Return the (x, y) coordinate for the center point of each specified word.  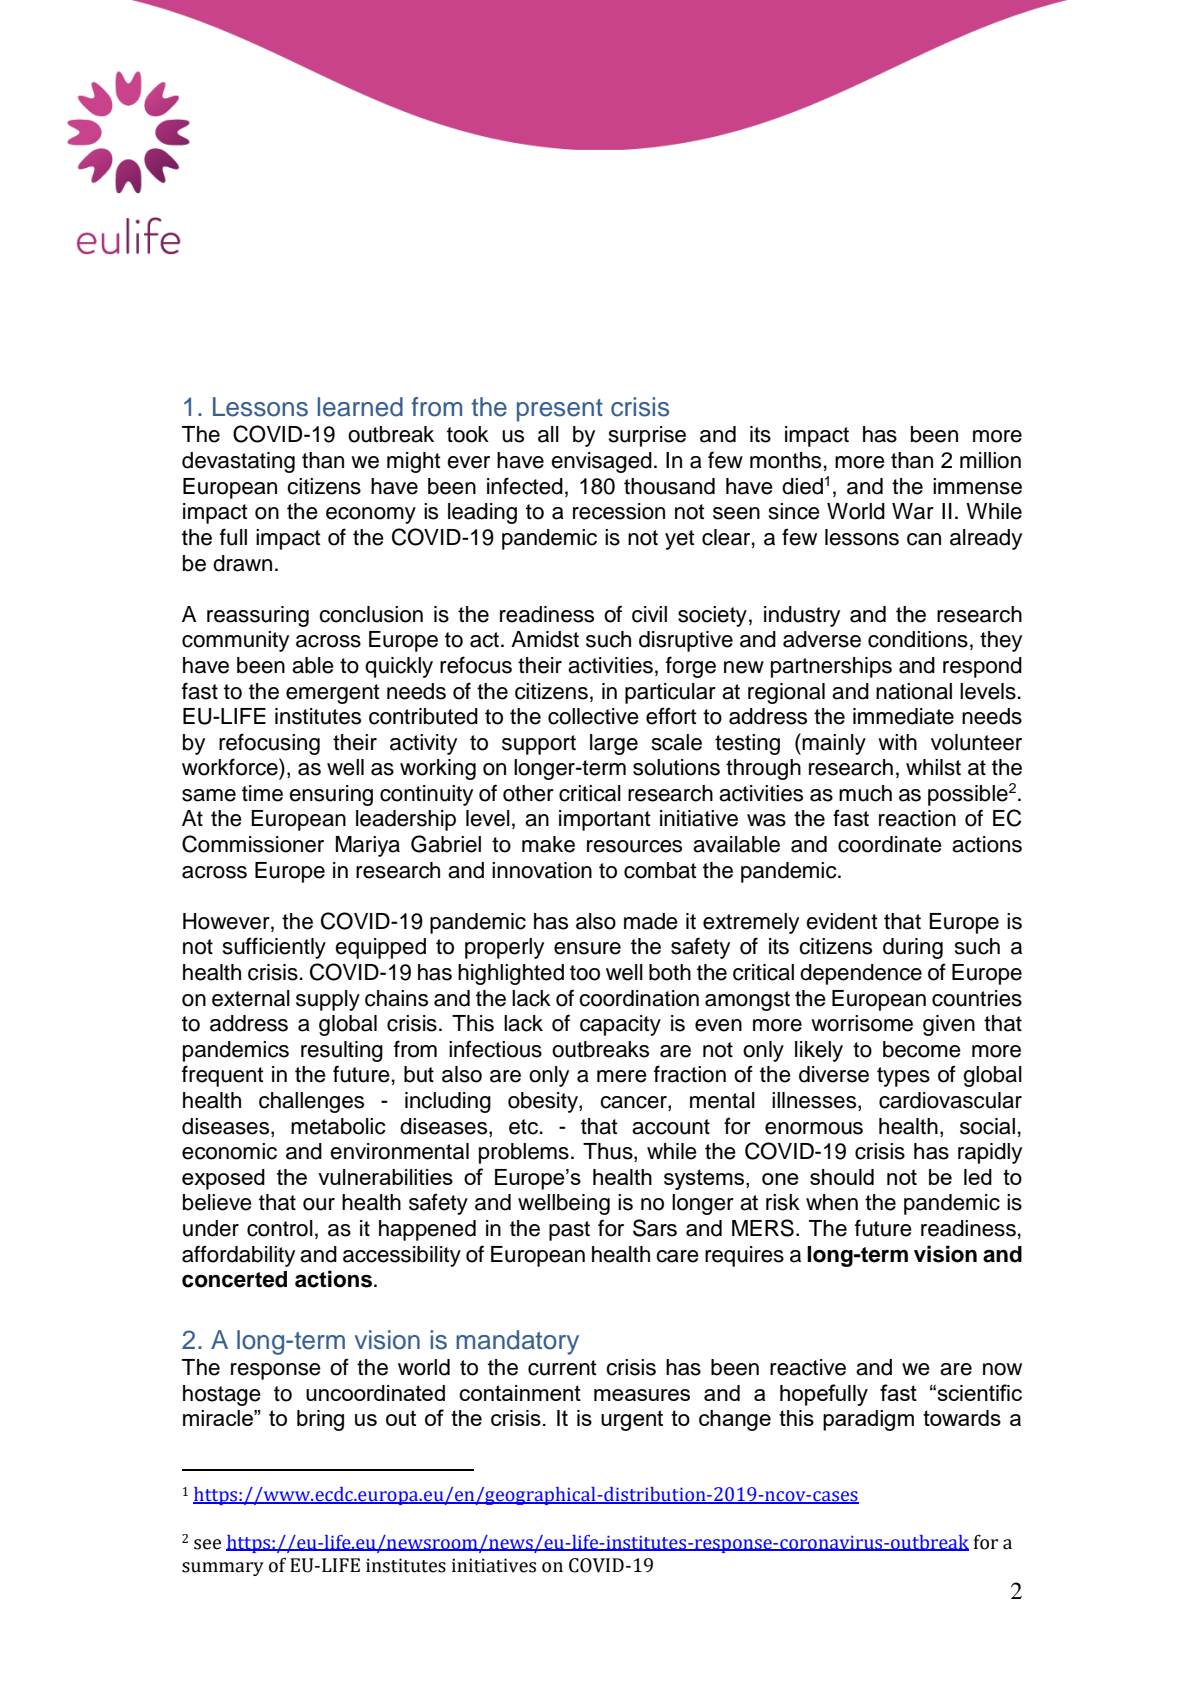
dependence (861, 974)
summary (223, 1569)
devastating (238, 462)
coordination (639, 998)
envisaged (601, 462)
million (990, 460)
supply (328, 1000)
